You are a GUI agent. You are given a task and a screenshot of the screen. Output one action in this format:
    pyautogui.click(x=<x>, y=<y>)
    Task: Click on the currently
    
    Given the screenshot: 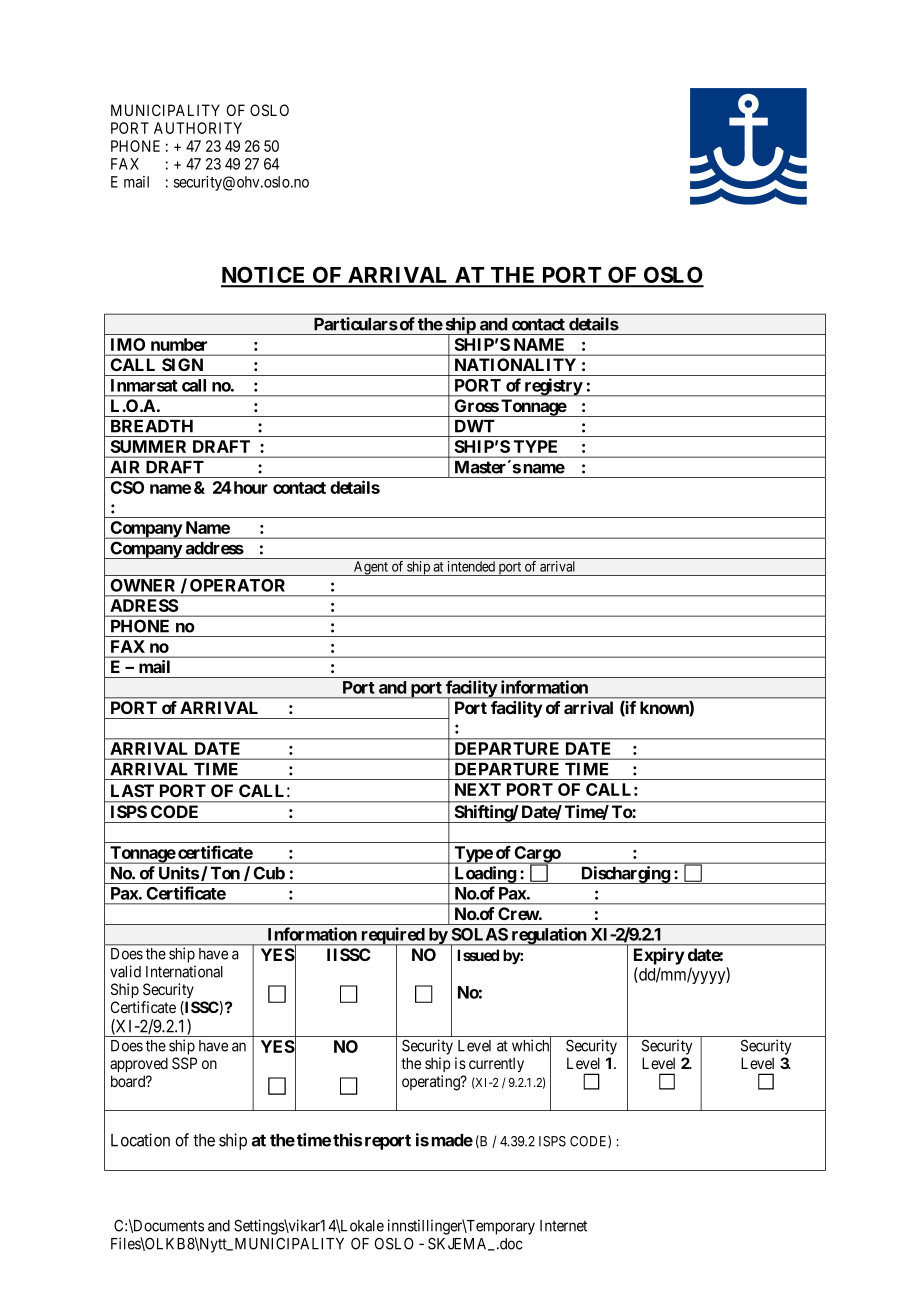 What is the action you would take?
    pyautogui.click(x=496, y=1065)
